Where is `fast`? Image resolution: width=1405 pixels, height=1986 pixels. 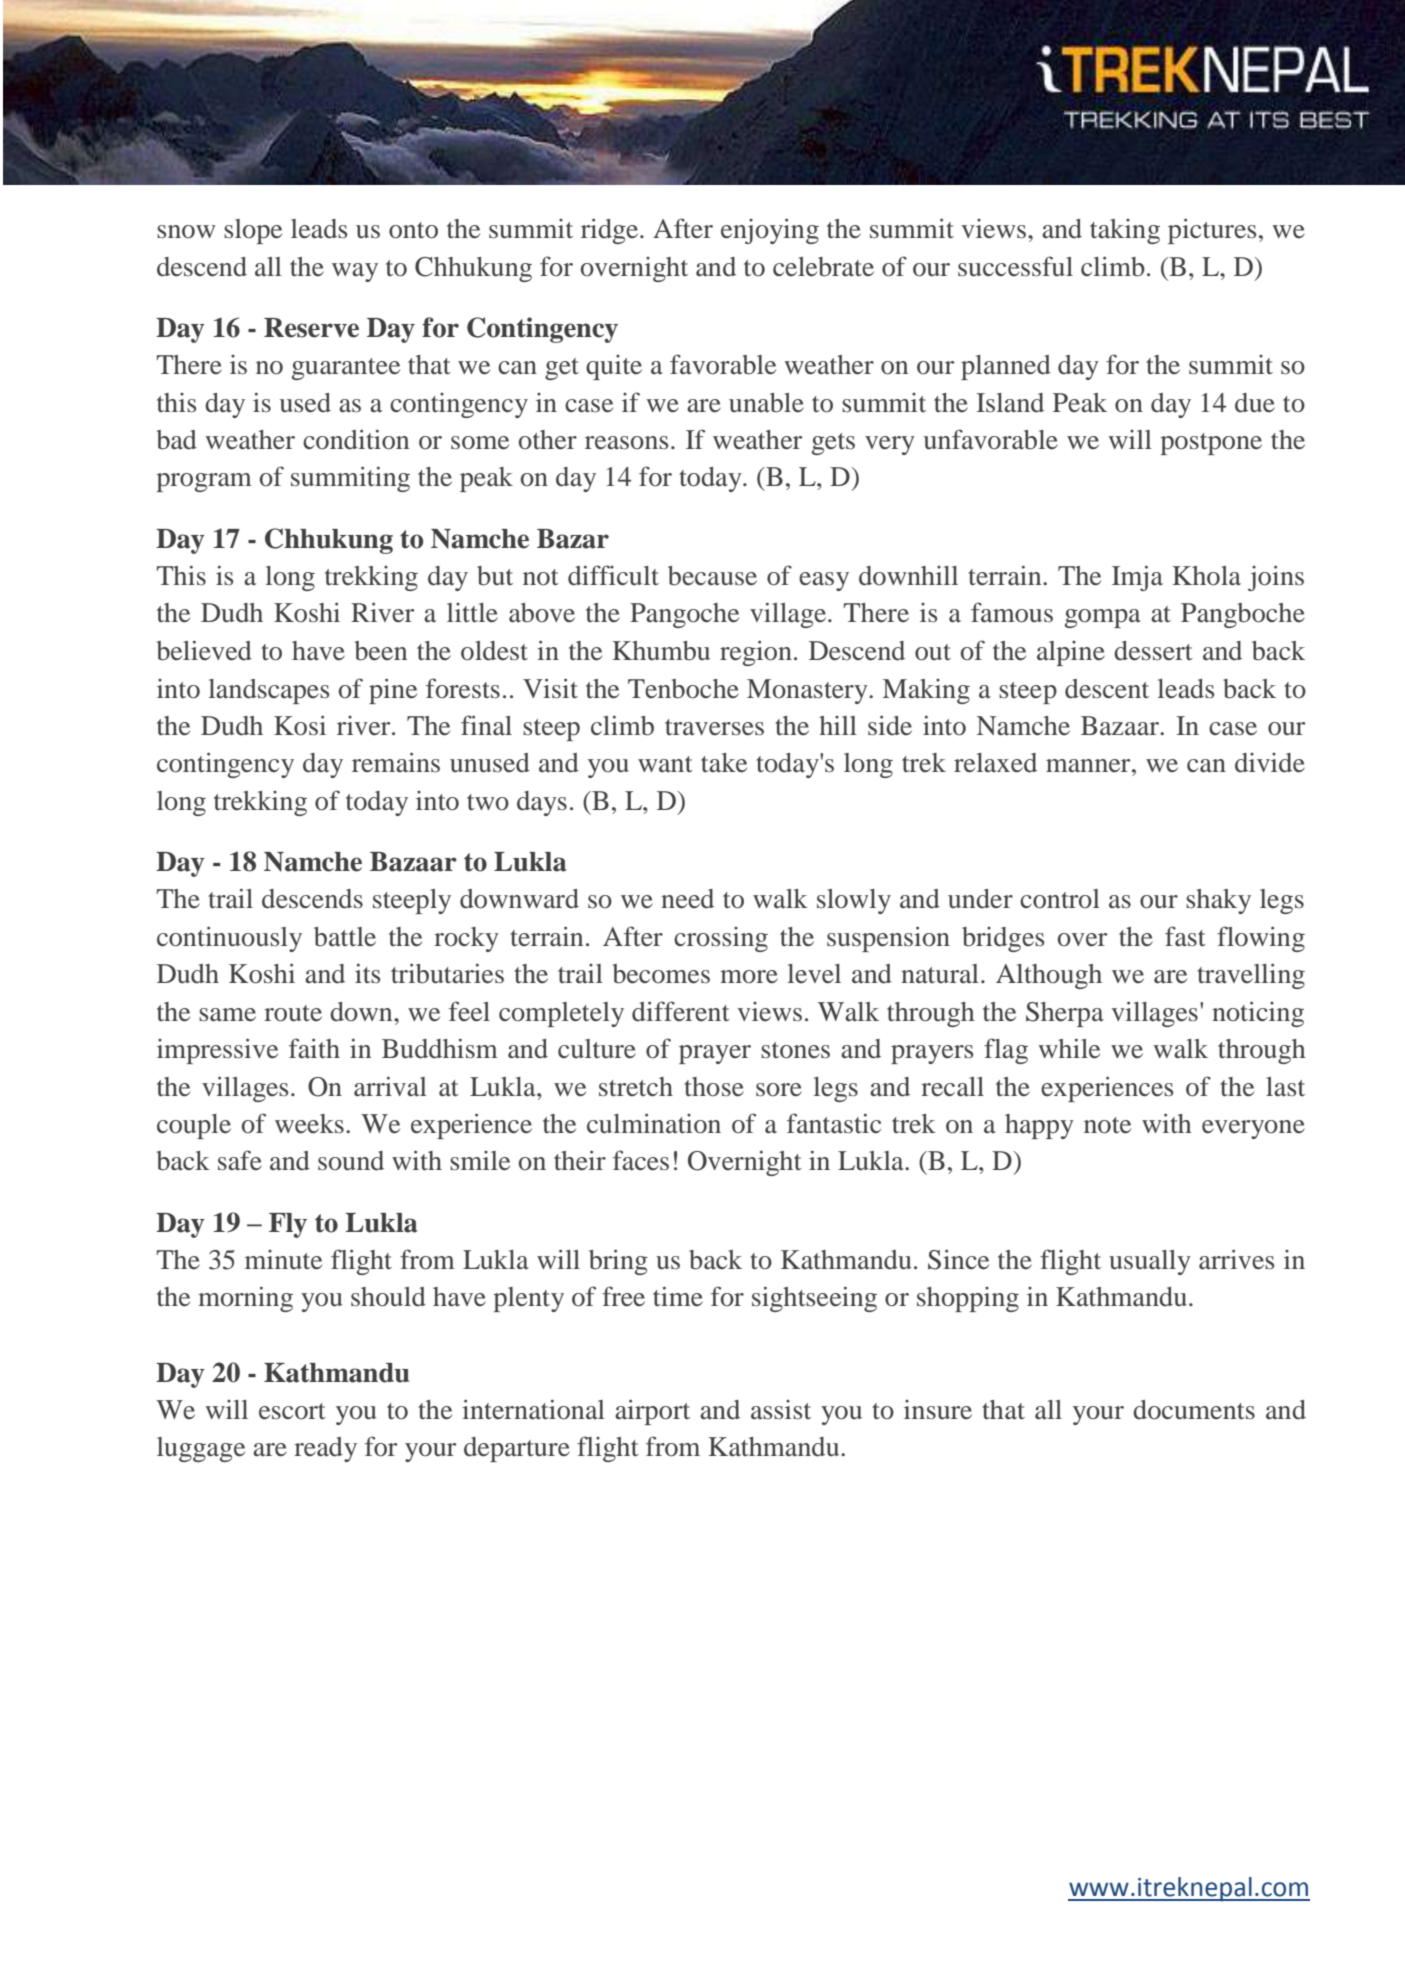 fast is located at coordinates (1185, 936).
